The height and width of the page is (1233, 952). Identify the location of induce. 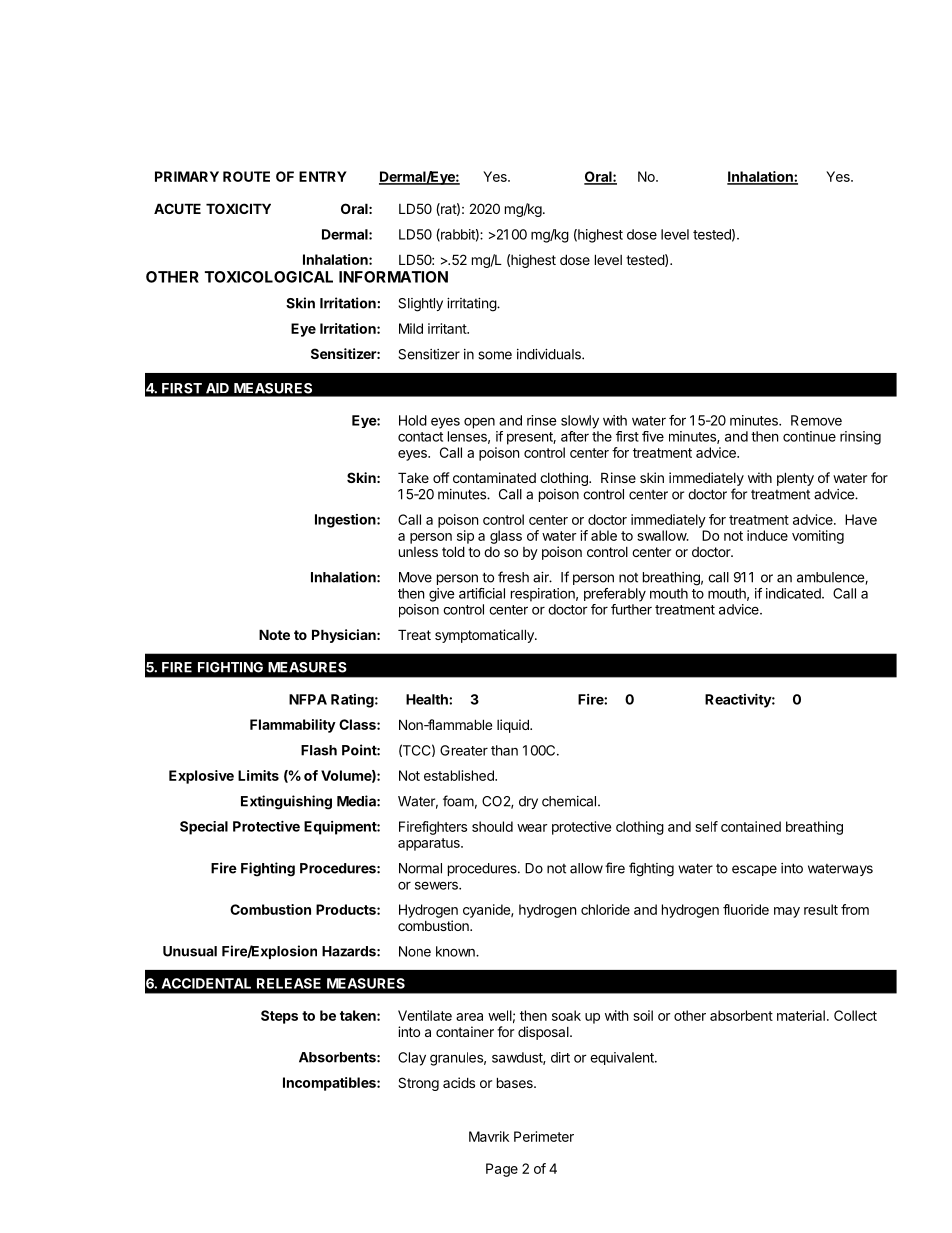
(767, 535).
